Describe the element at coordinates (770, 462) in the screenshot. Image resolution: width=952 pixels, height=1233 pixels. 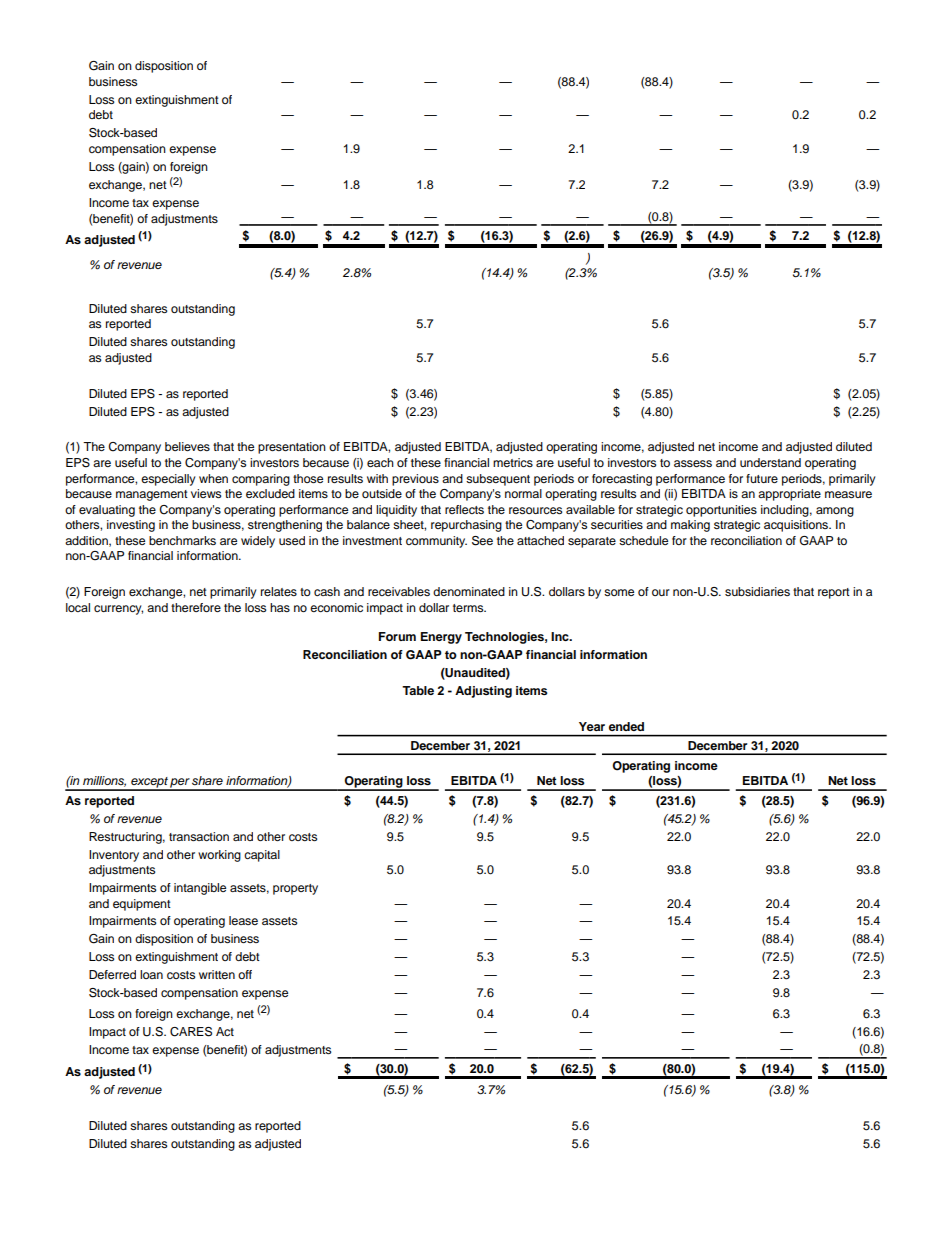
I see `understand` at that location.
